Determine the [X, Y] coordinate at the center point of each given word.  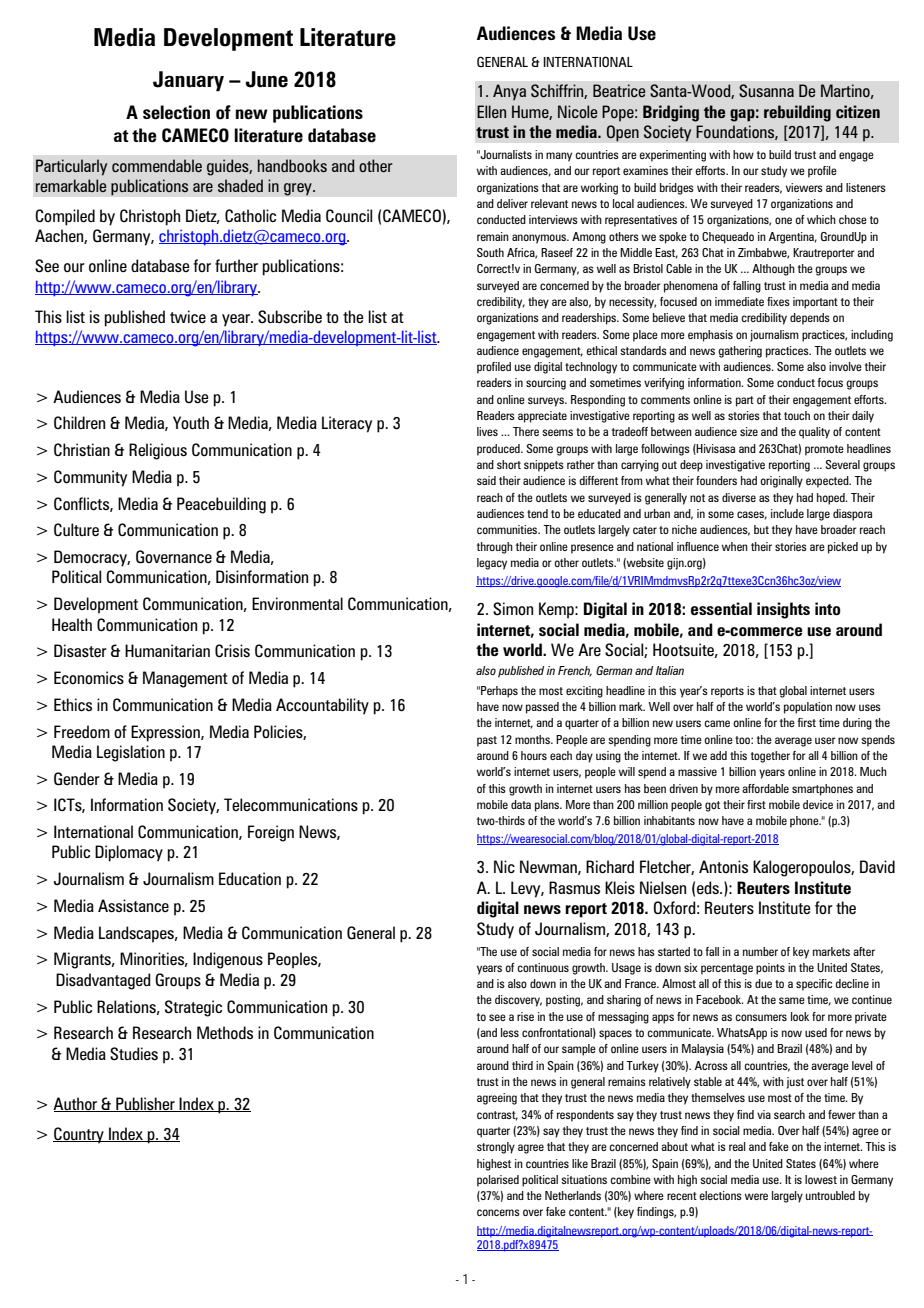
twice [188, 316]
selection [176, 112]
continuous [543, 967]
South [490, 252]
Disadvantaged [103, 981]
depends [810, 319]
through [495, 548]
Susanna [766, 90]
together [770, 757]
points [770, 969]
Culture [76, 529]
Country [79, 1135]
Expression [166, 733]
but [761, 529]
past [487, 741]
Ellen [491, 111]
